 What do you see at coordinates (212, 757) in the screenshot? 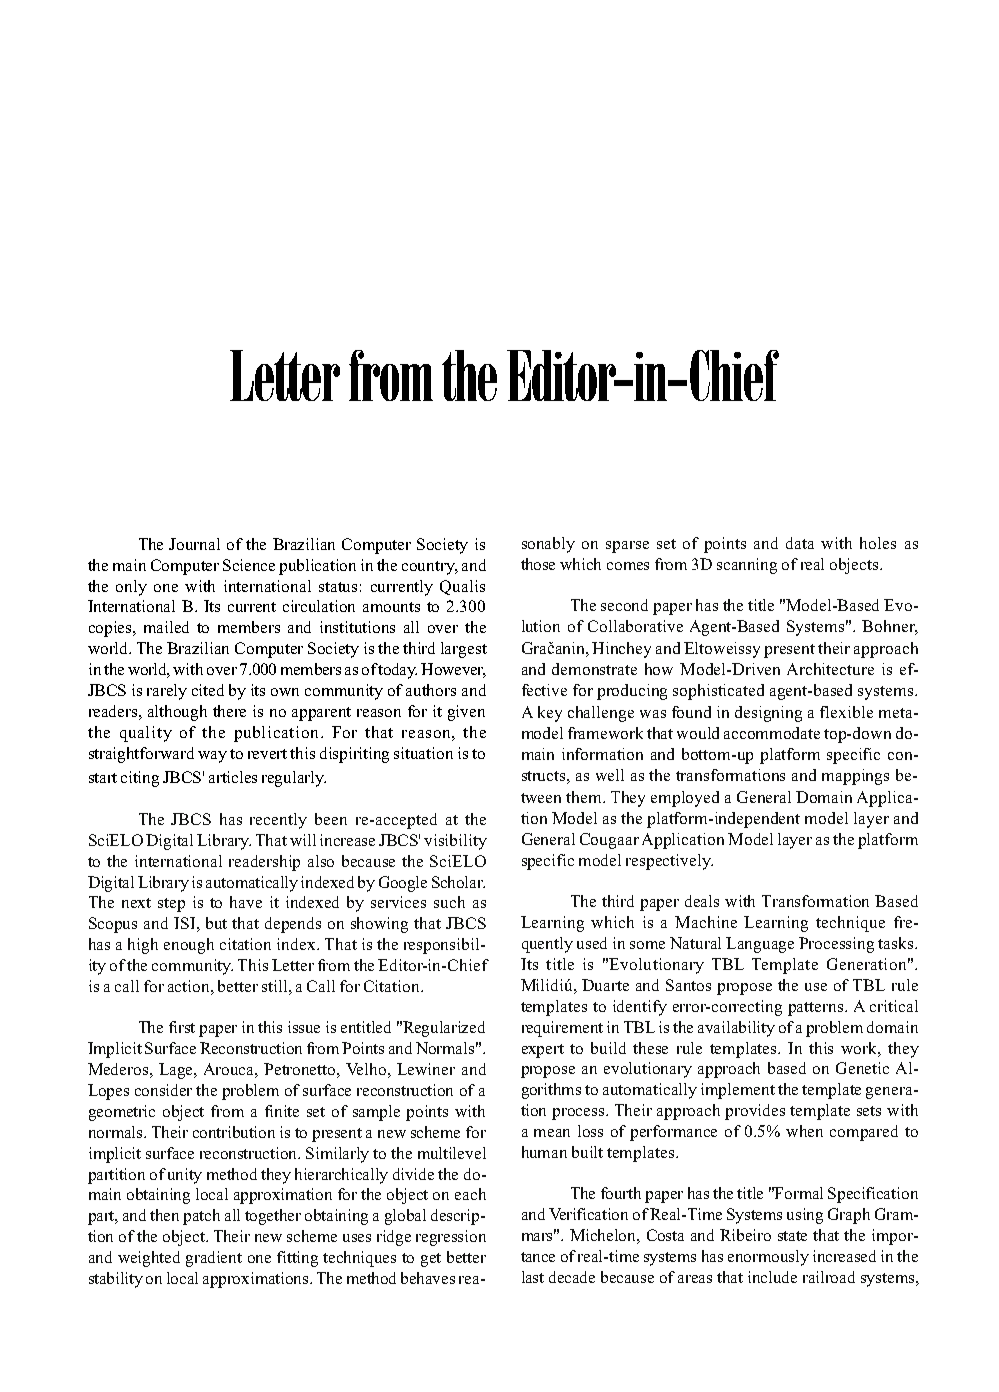
I see `way` at bounding box center [212, 757].
